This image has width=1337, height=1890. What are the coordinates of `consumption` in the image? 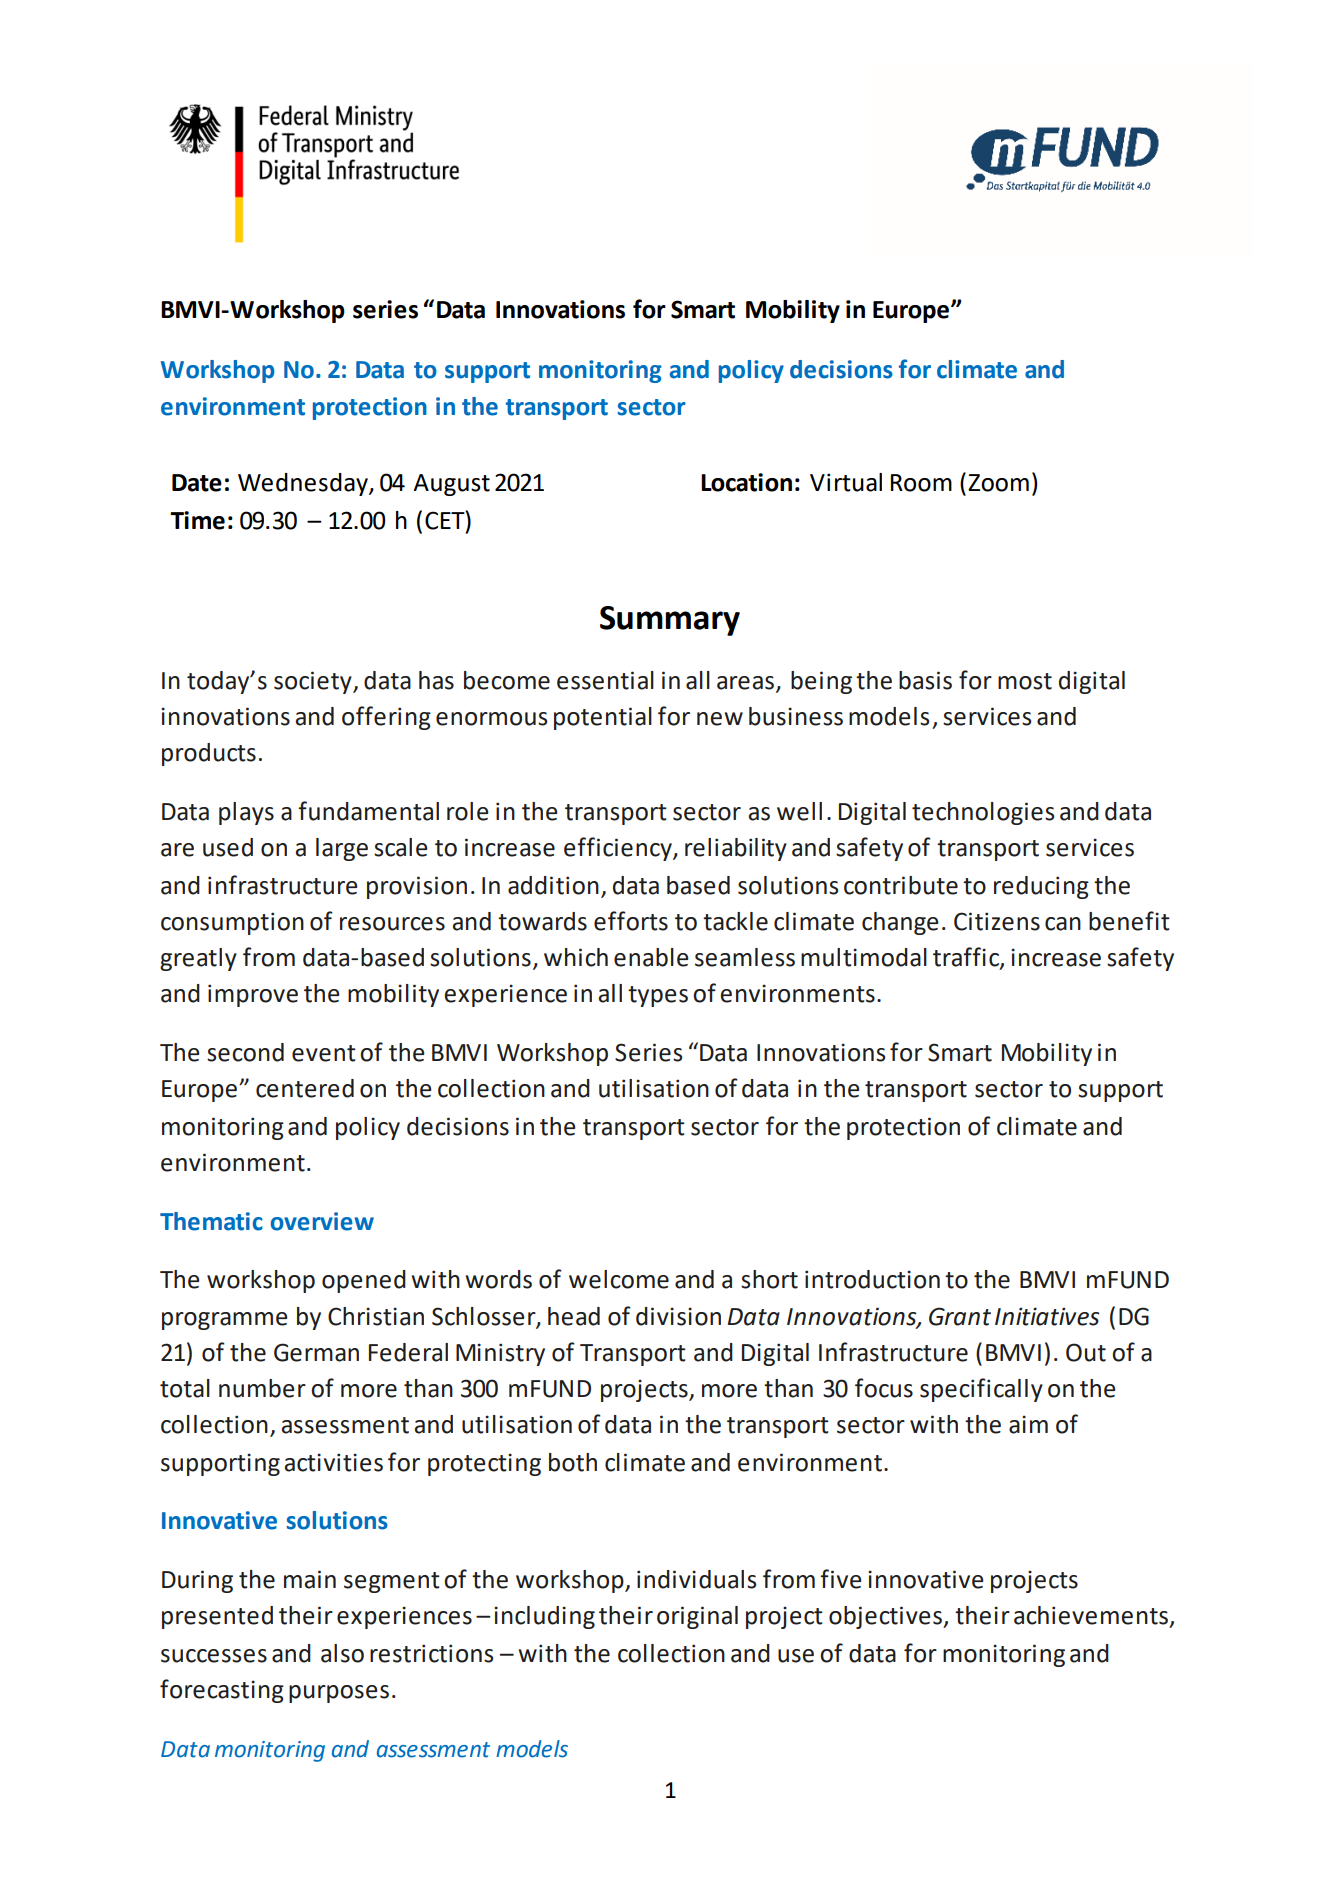 It's located at (232, 923).
